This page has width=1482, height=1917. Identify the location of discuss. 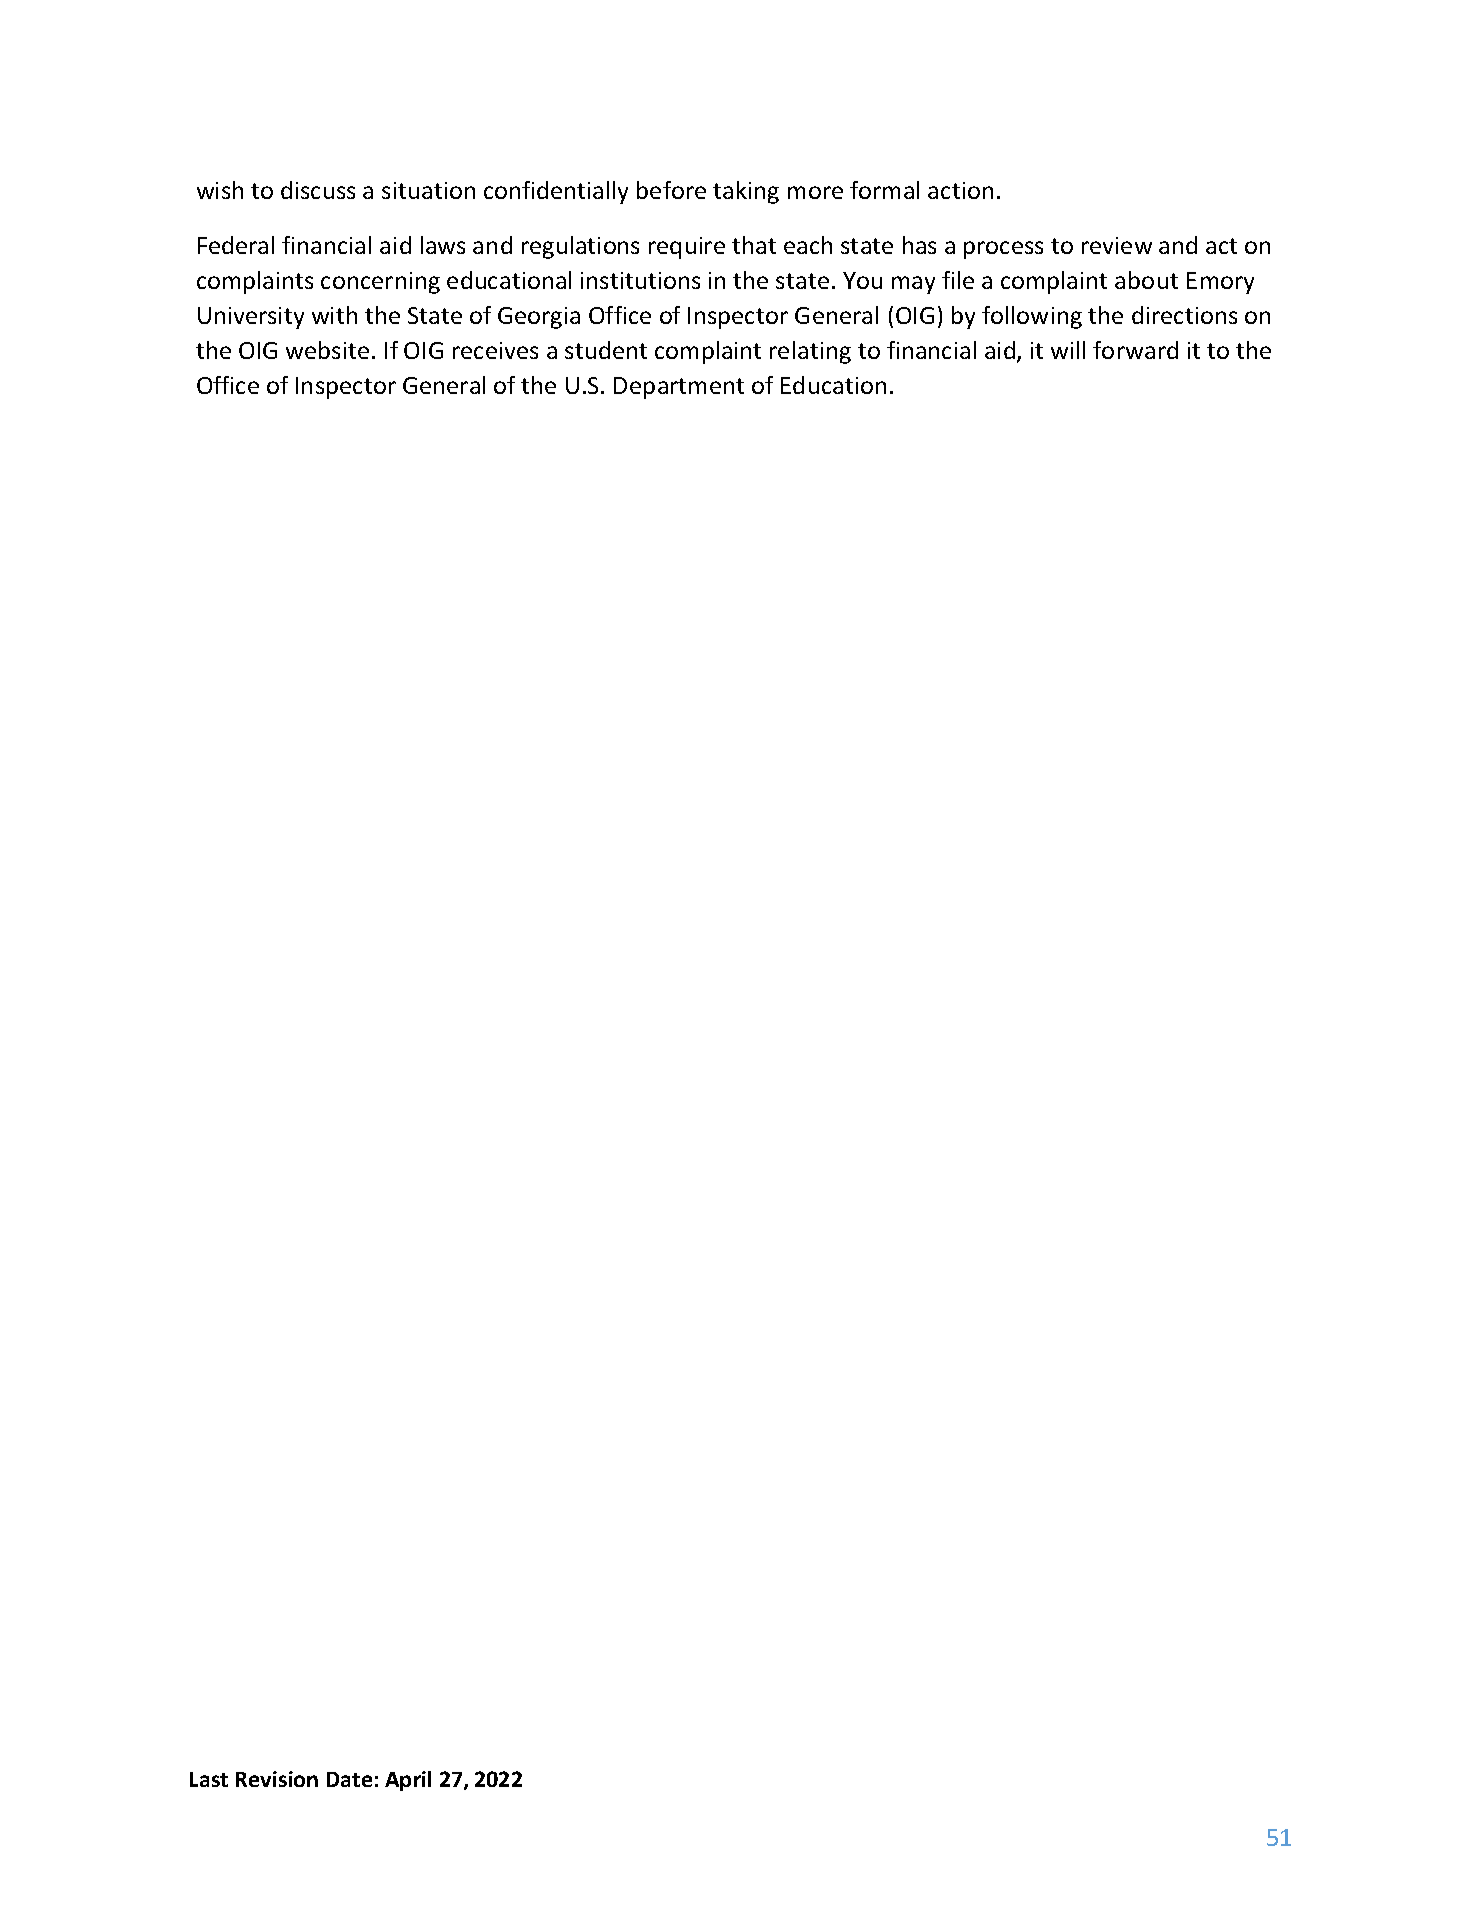
(318, 190).
